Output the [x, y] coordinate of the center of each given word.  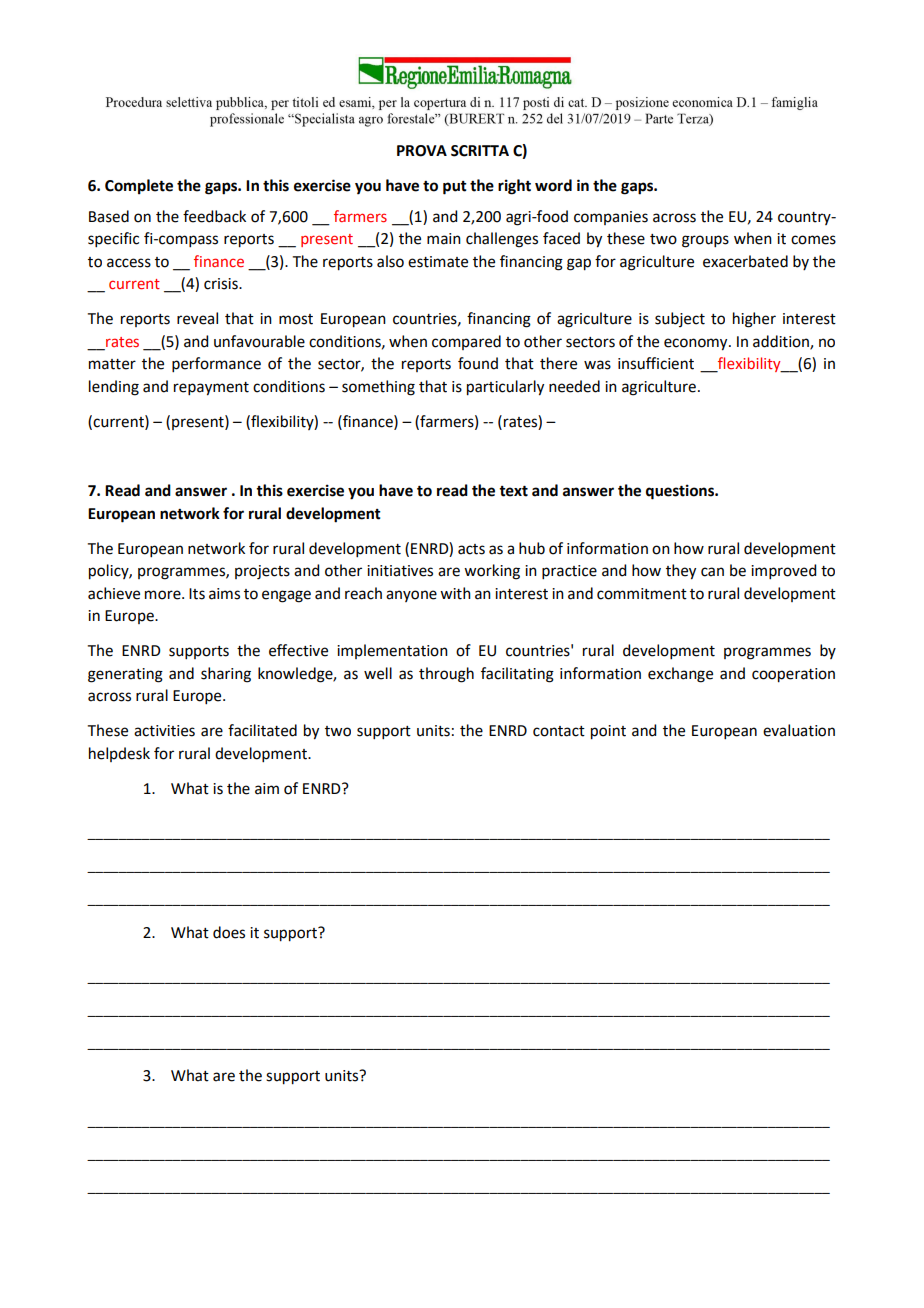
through [446, 675]
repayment [211, 389]
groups [705, 241]
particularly [505, 388]
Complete [139, 187]
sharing [226, 675]
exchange [680, 675]
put [455, 188]
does [229, 932]
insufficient [656, 363]
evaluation [799, 730]
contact [559, 731]
